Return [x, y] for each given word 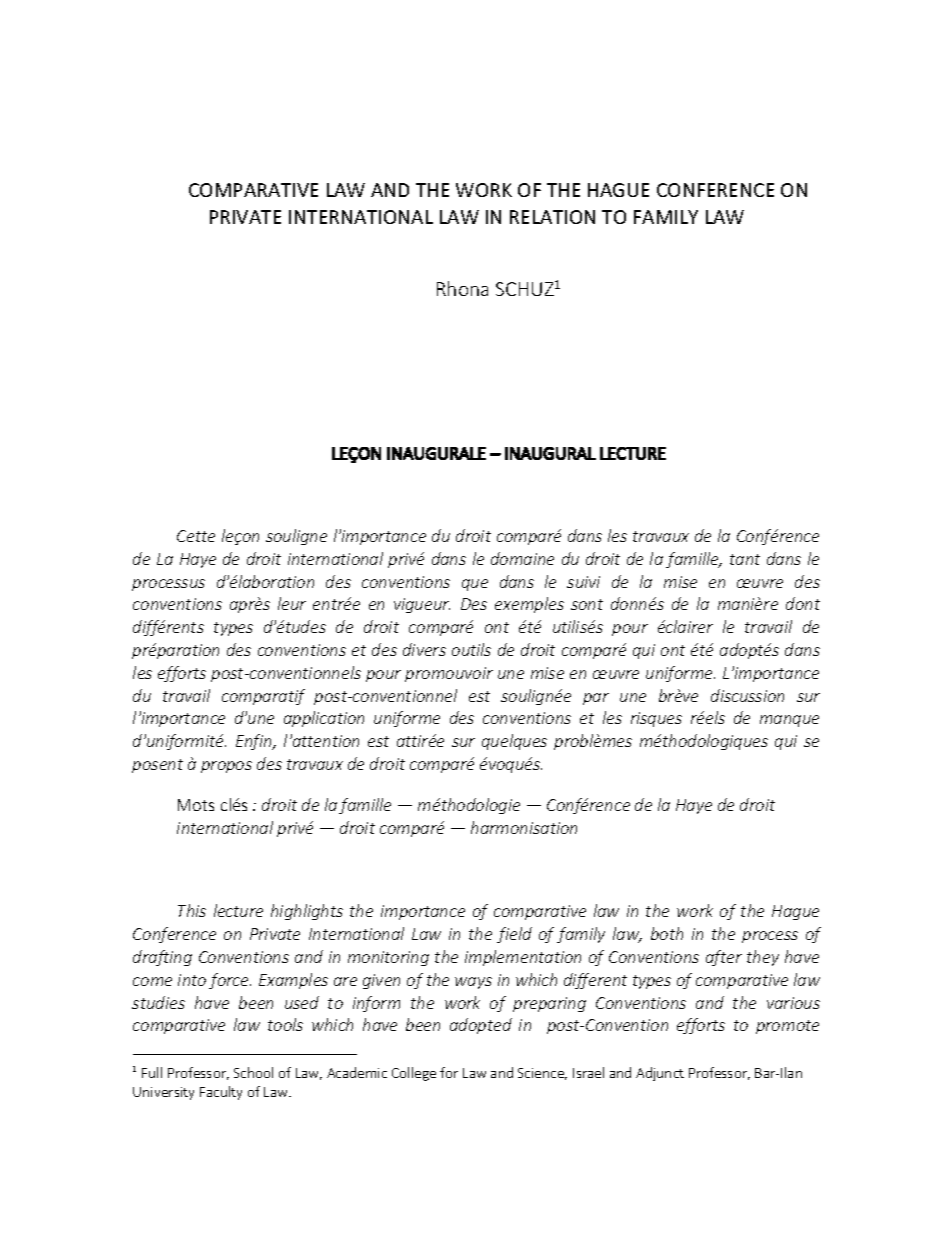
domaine [522, 558]
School [253, 1072]
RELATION [552, 217]
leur [292, 603]
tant [745, 559]
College [414, 1074]
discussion [747, 695]
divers [424, 649]
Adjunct [660, 1074]
